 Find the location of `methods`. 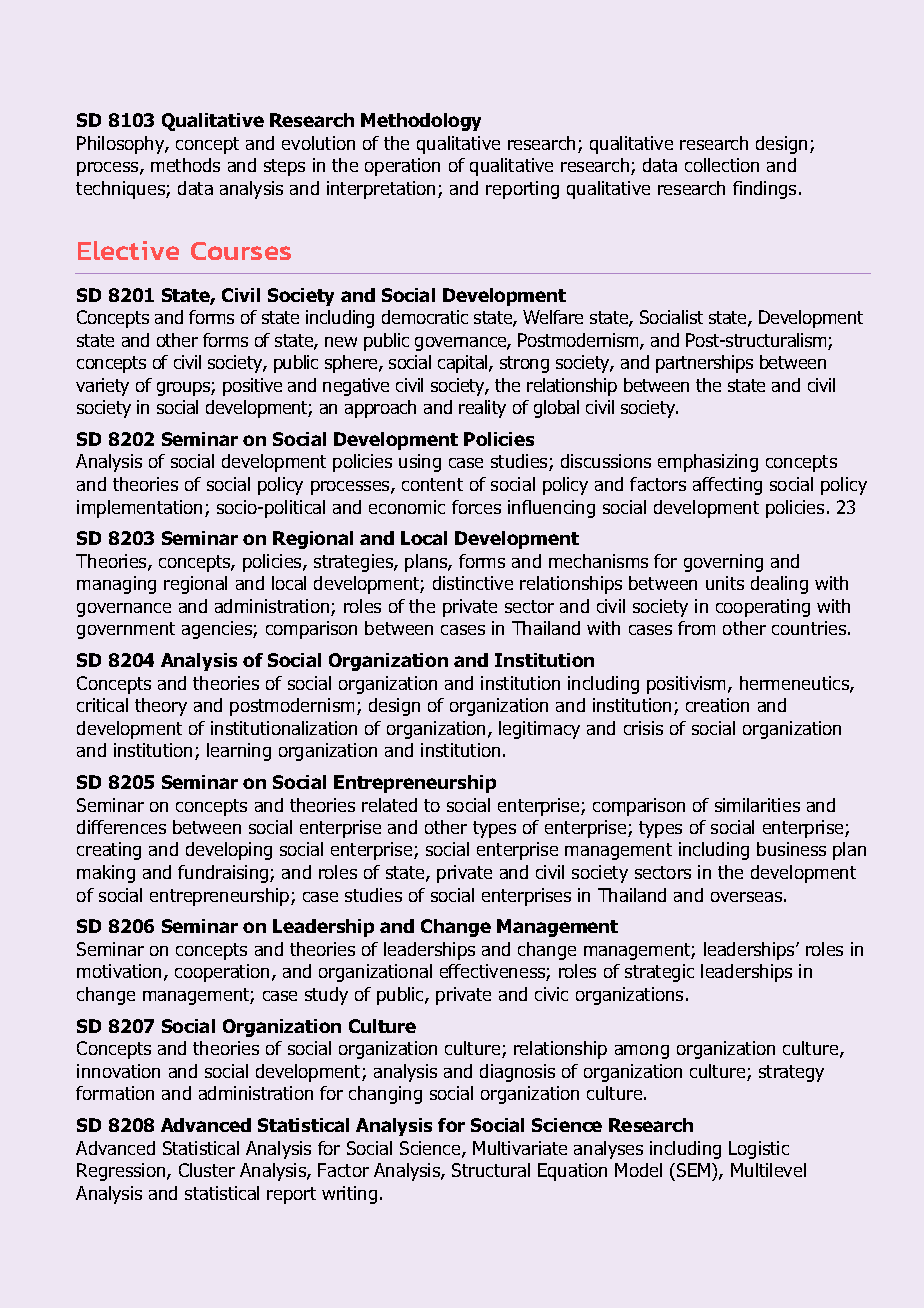

methods is located at coordinates (185, 165).
